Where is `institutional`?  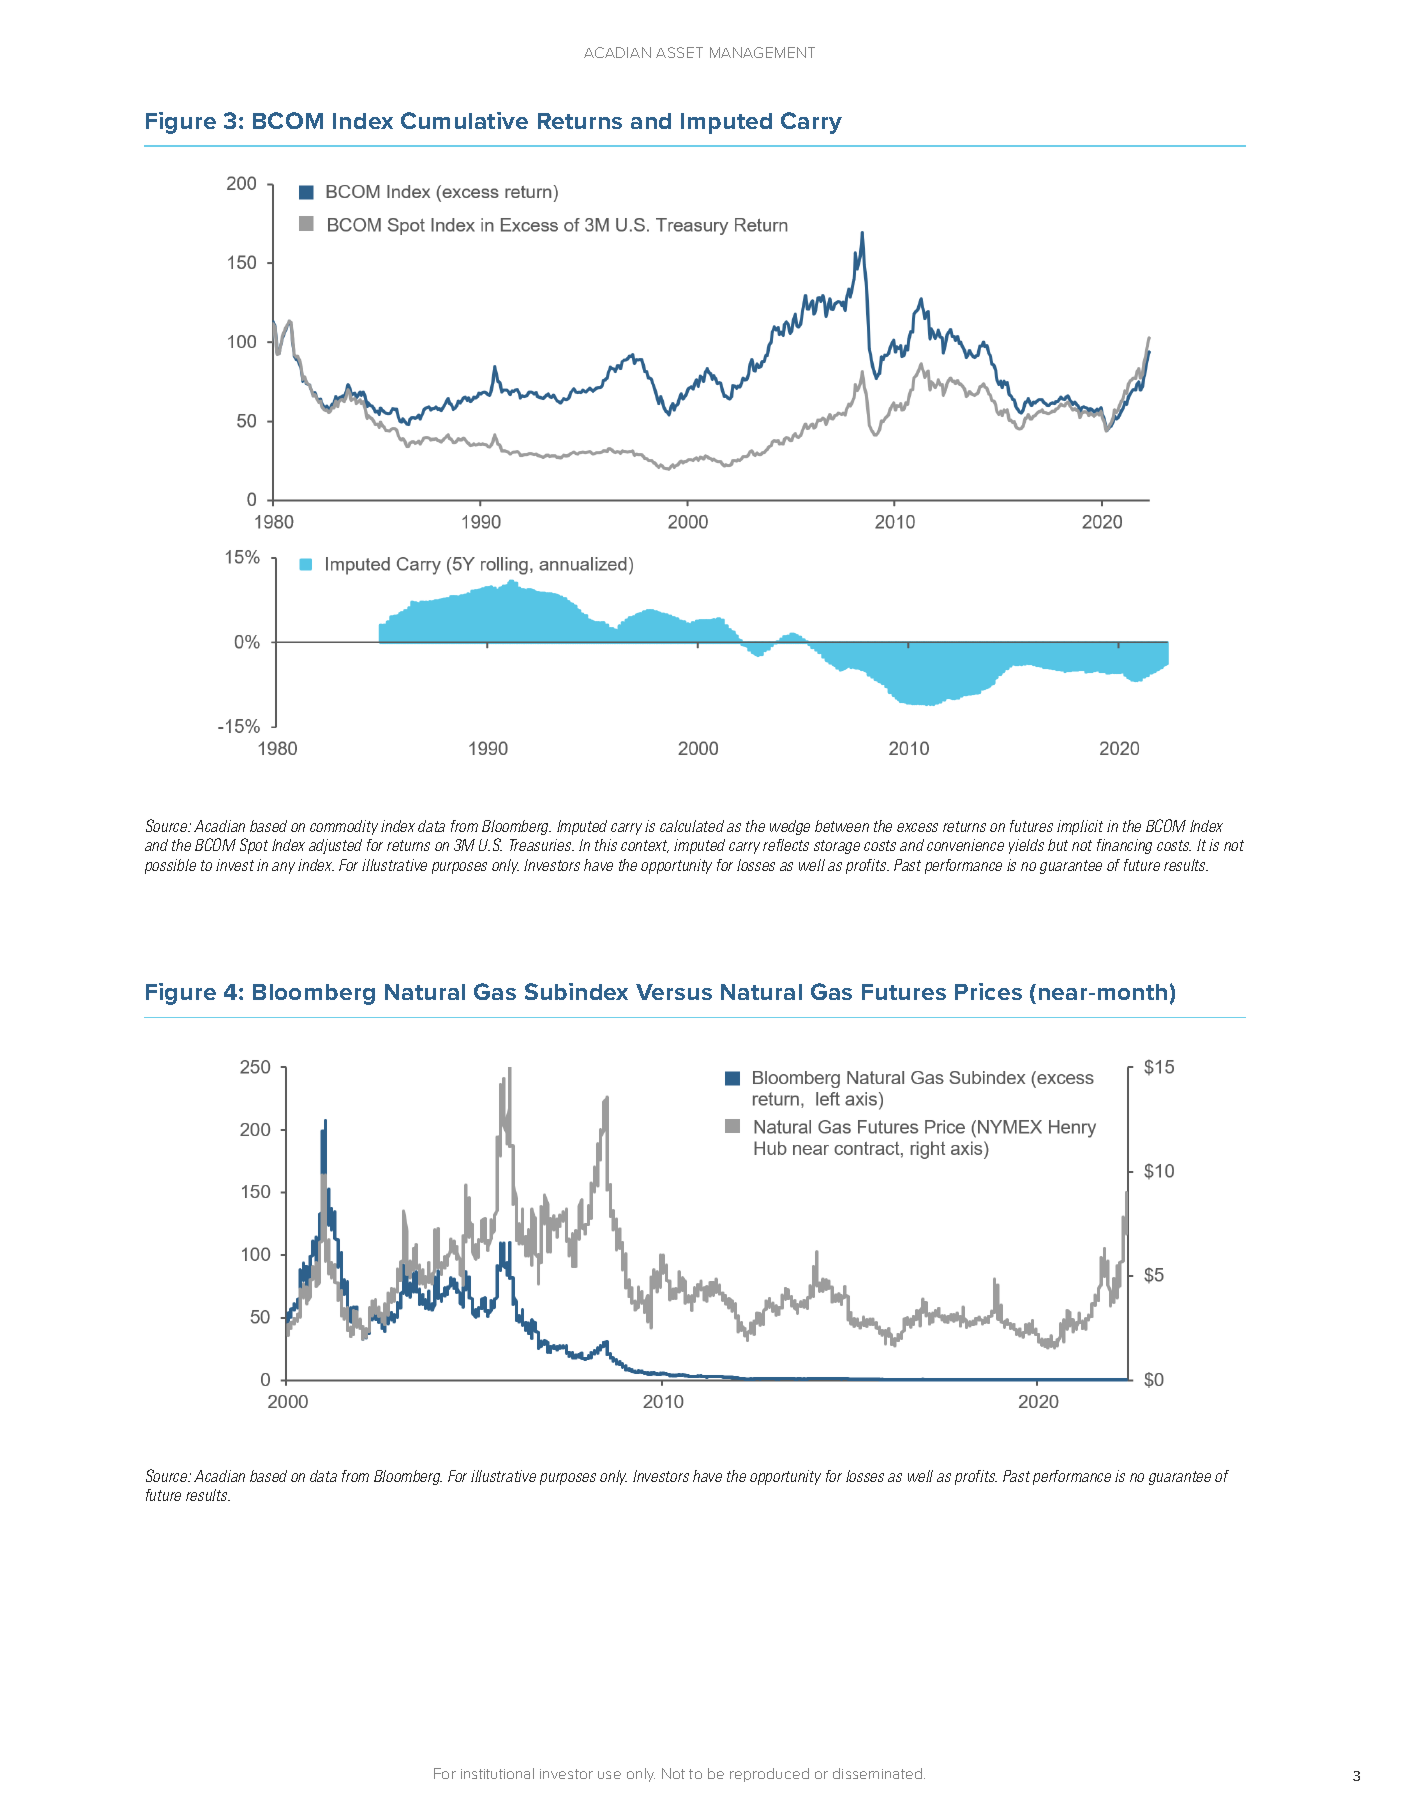 institutional is located at coordinates (497, 1773).
